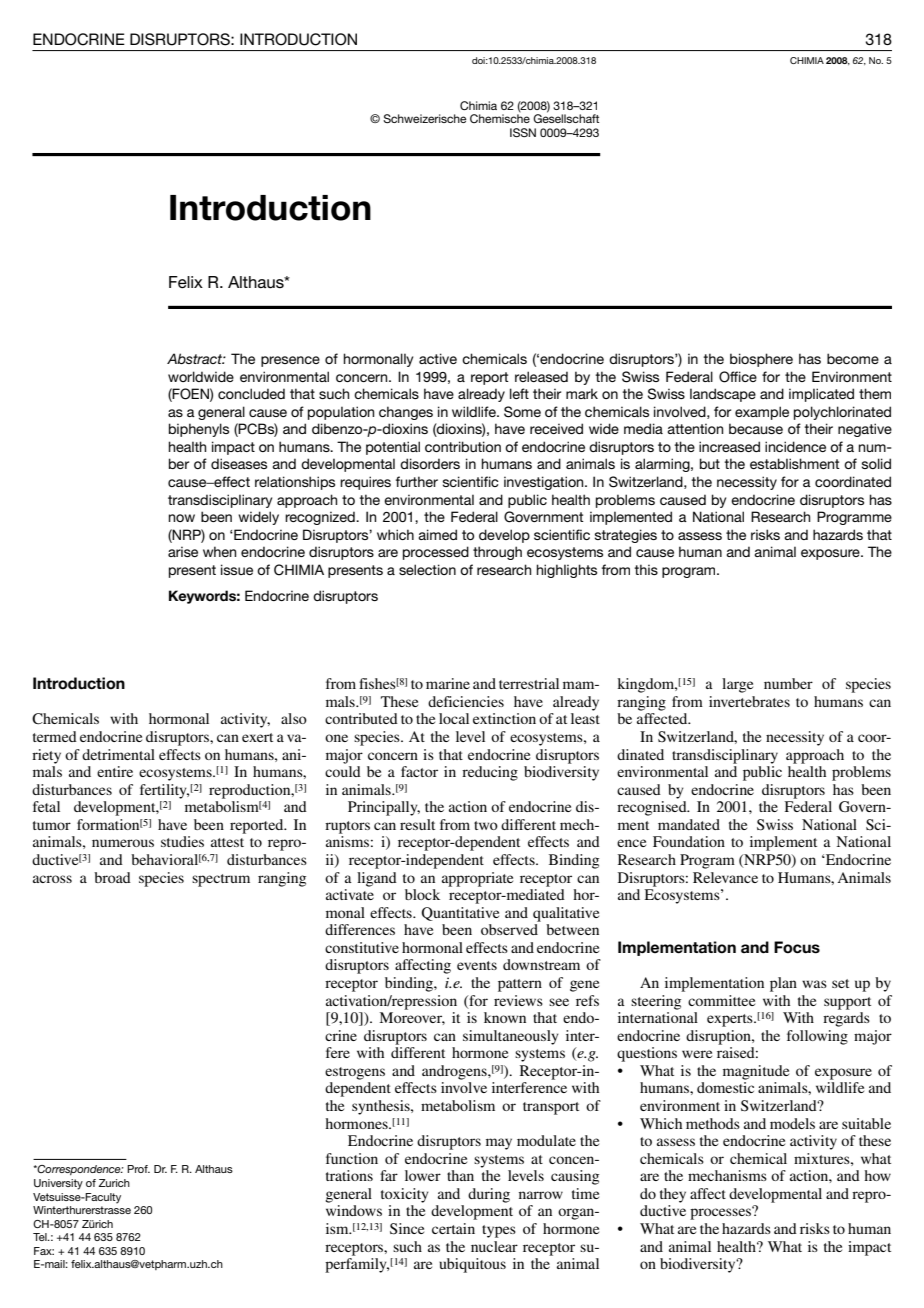 This image has width=924, height=1308. I want to click on Gesellschaft, so click(566, 117).
